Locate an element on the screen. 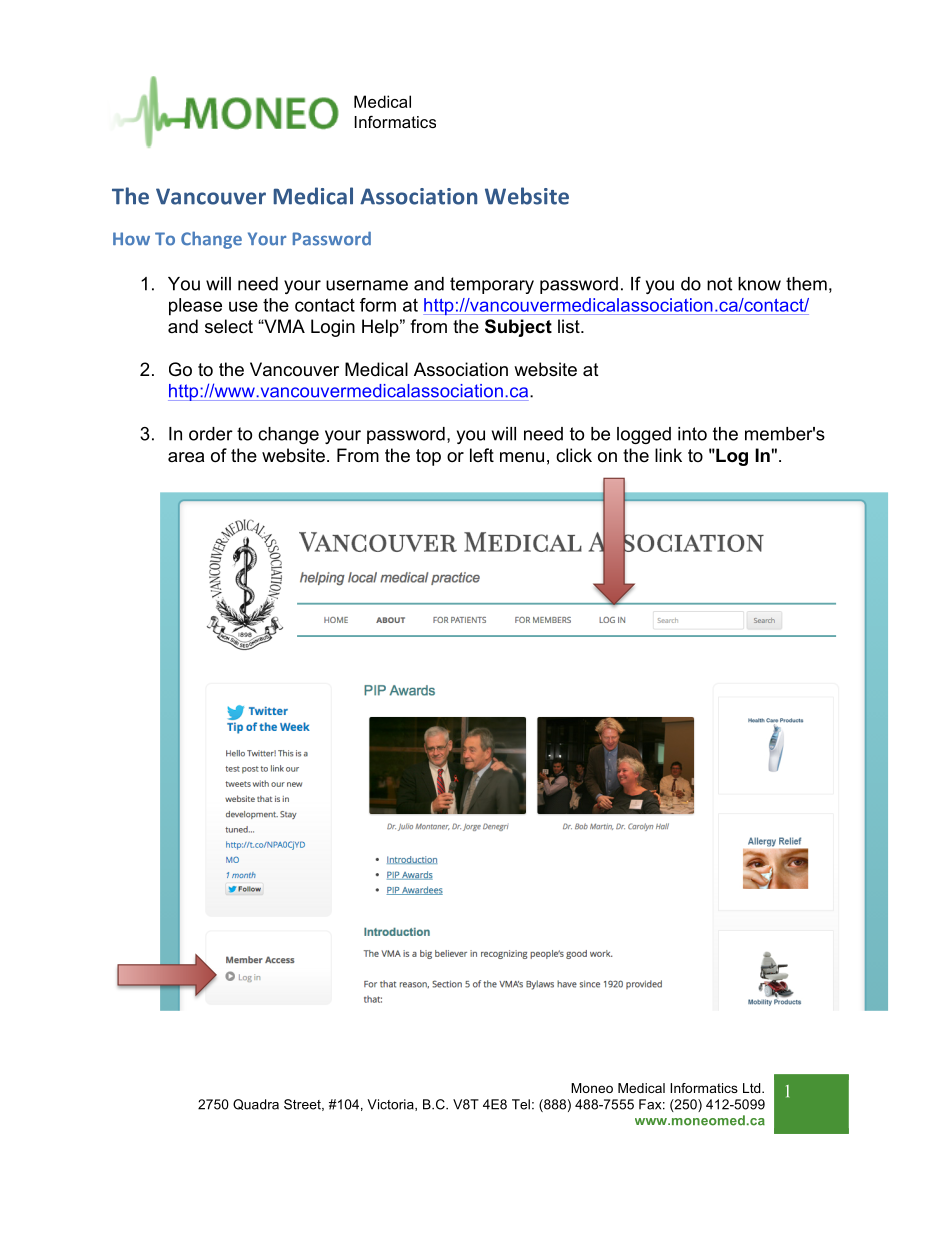 This screenshot has height=1233, width=952. area is located at coordinates (186, 457).
